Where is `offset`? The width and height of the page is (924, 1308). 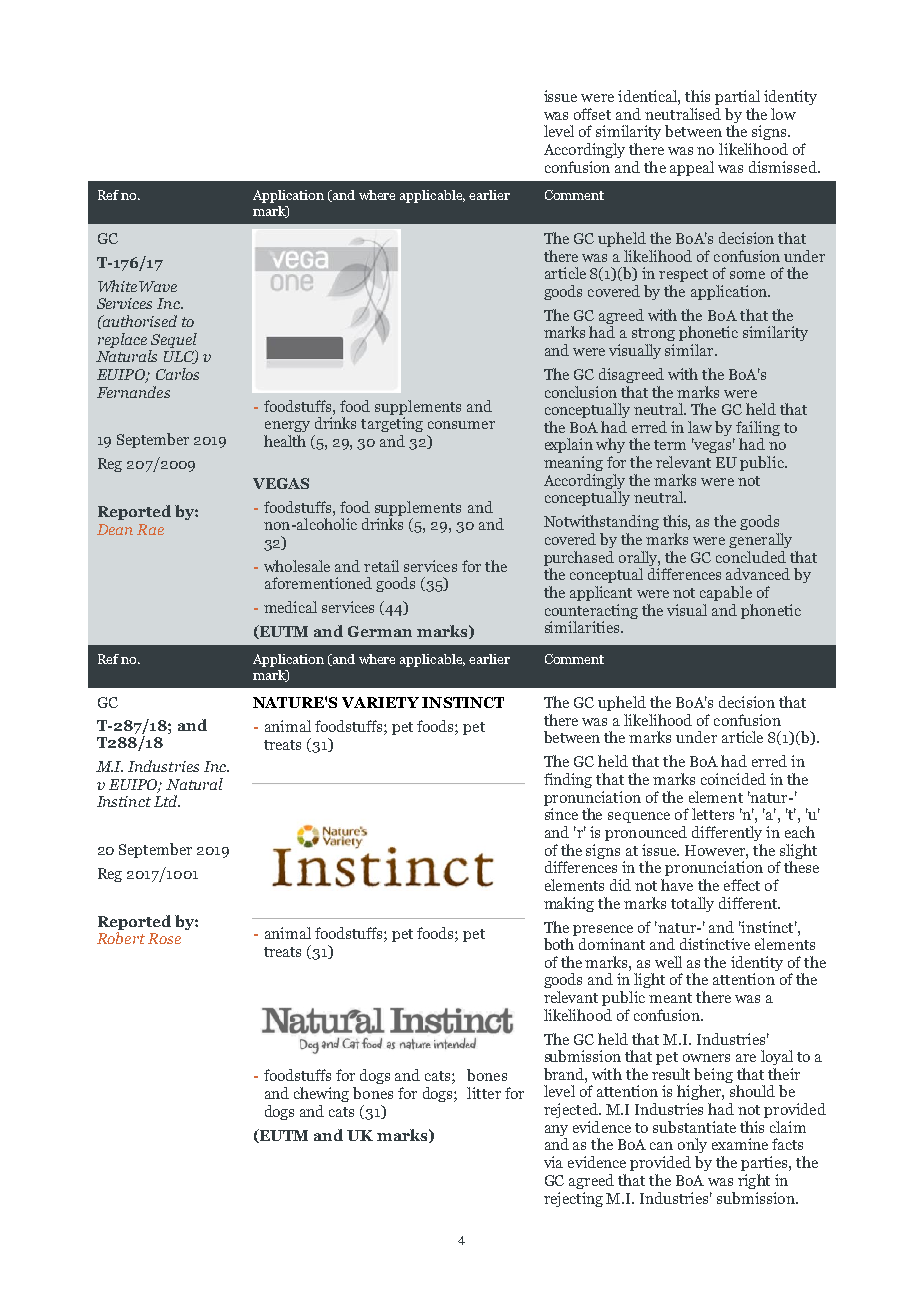 offset is located at coordinates (592, 114).
